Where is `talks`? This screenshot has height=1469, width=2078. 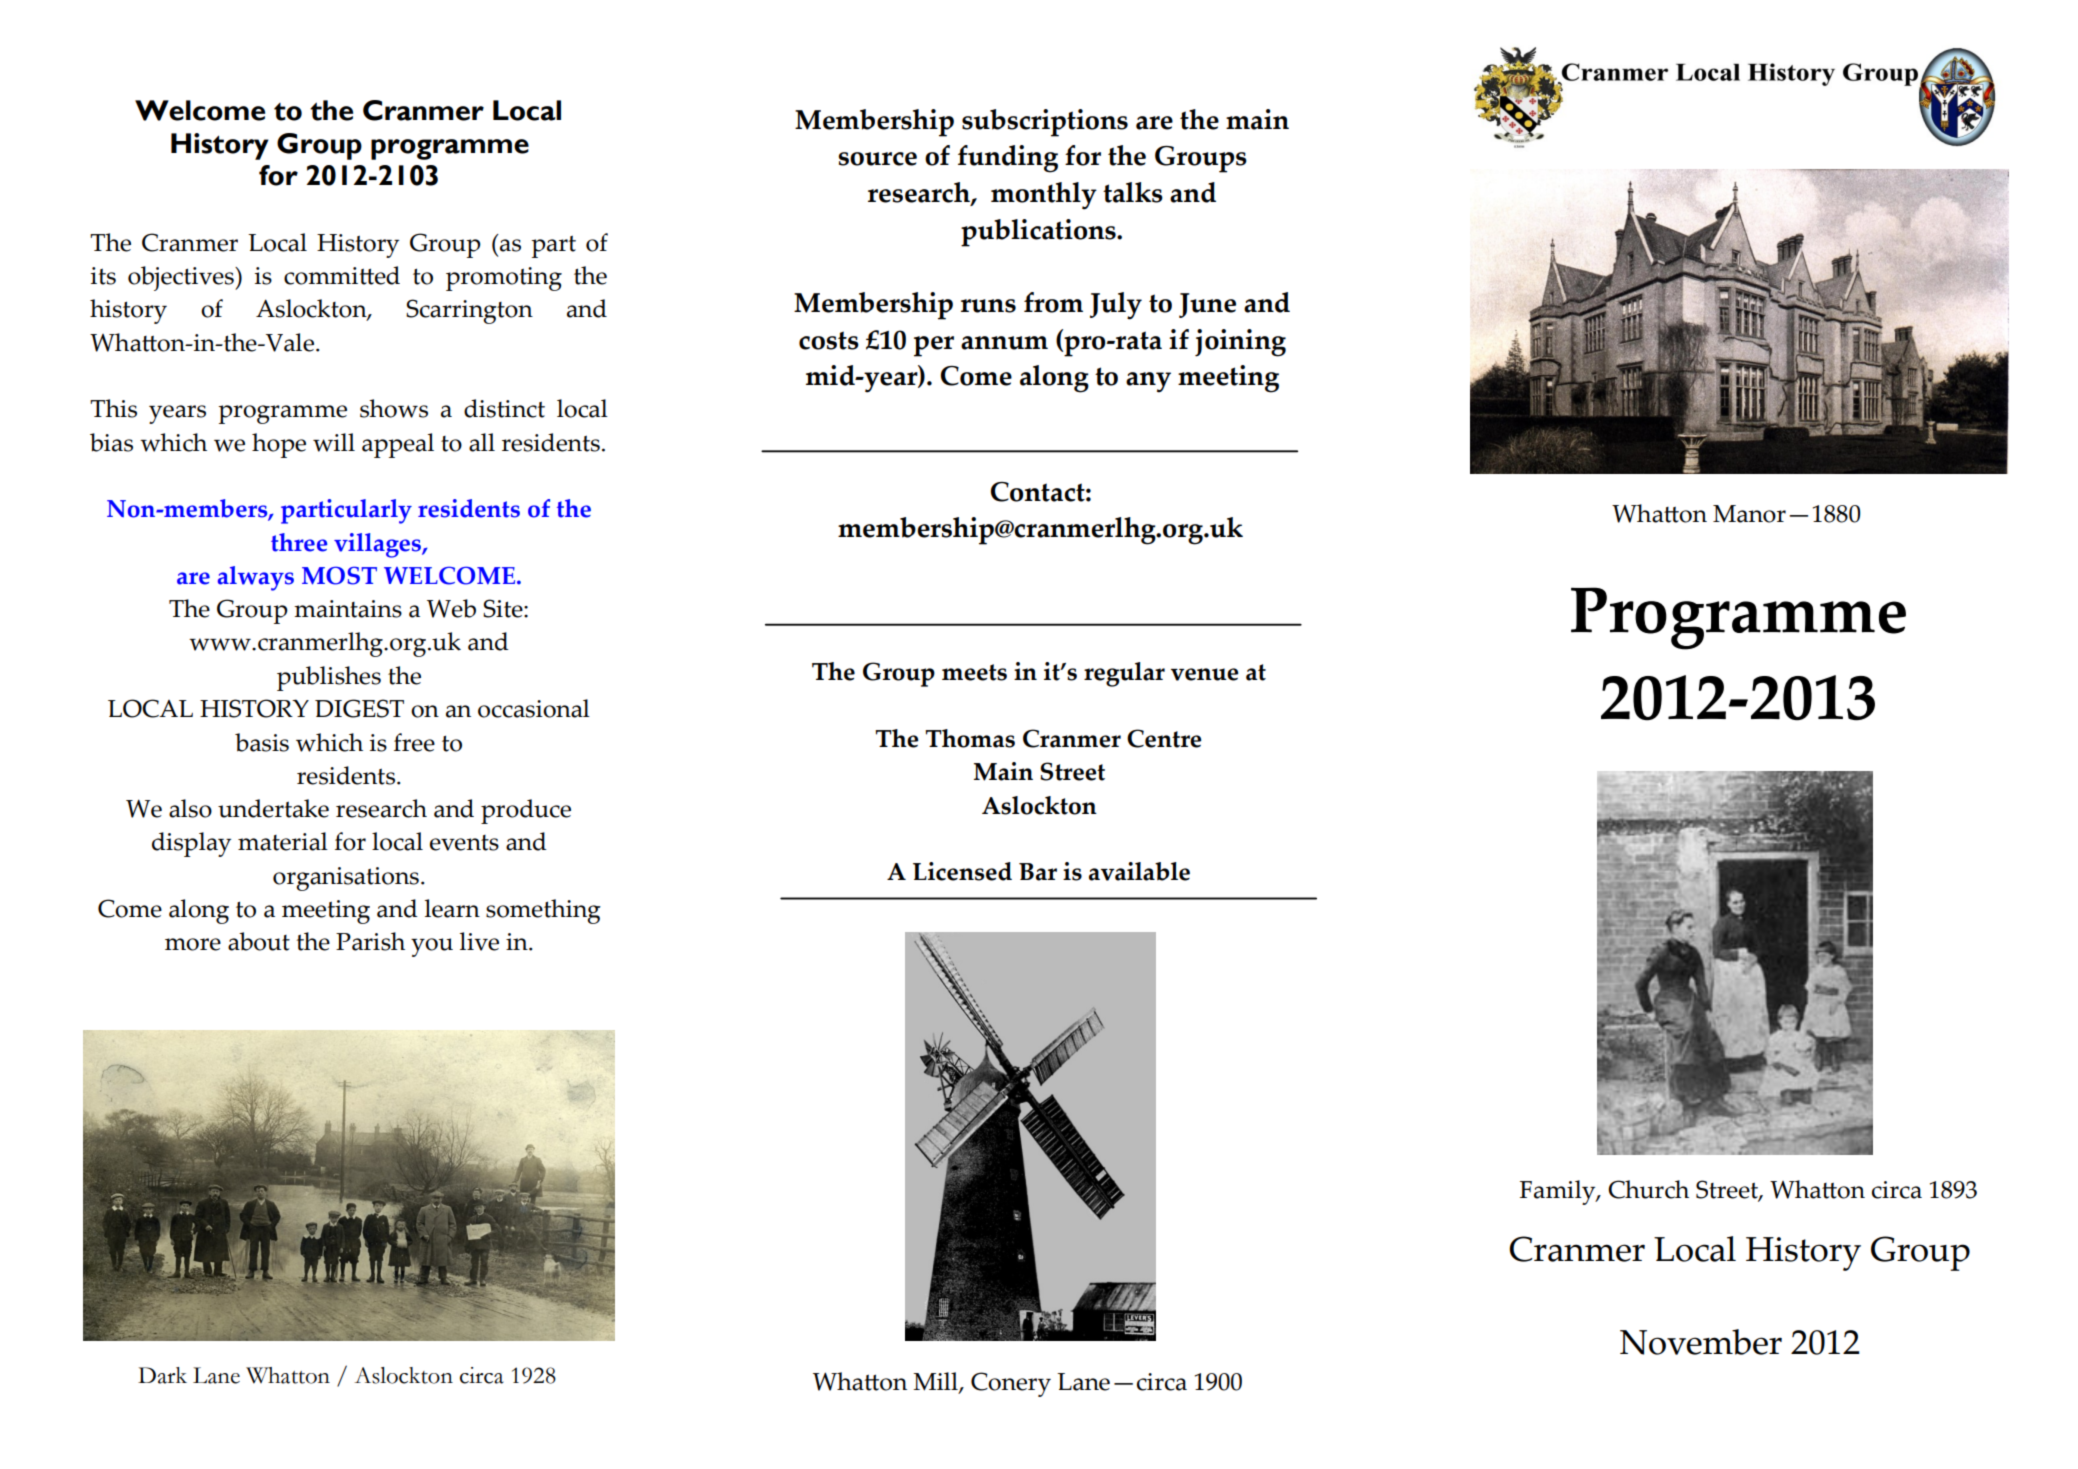
talks is located at coordinates (1133, 192).
